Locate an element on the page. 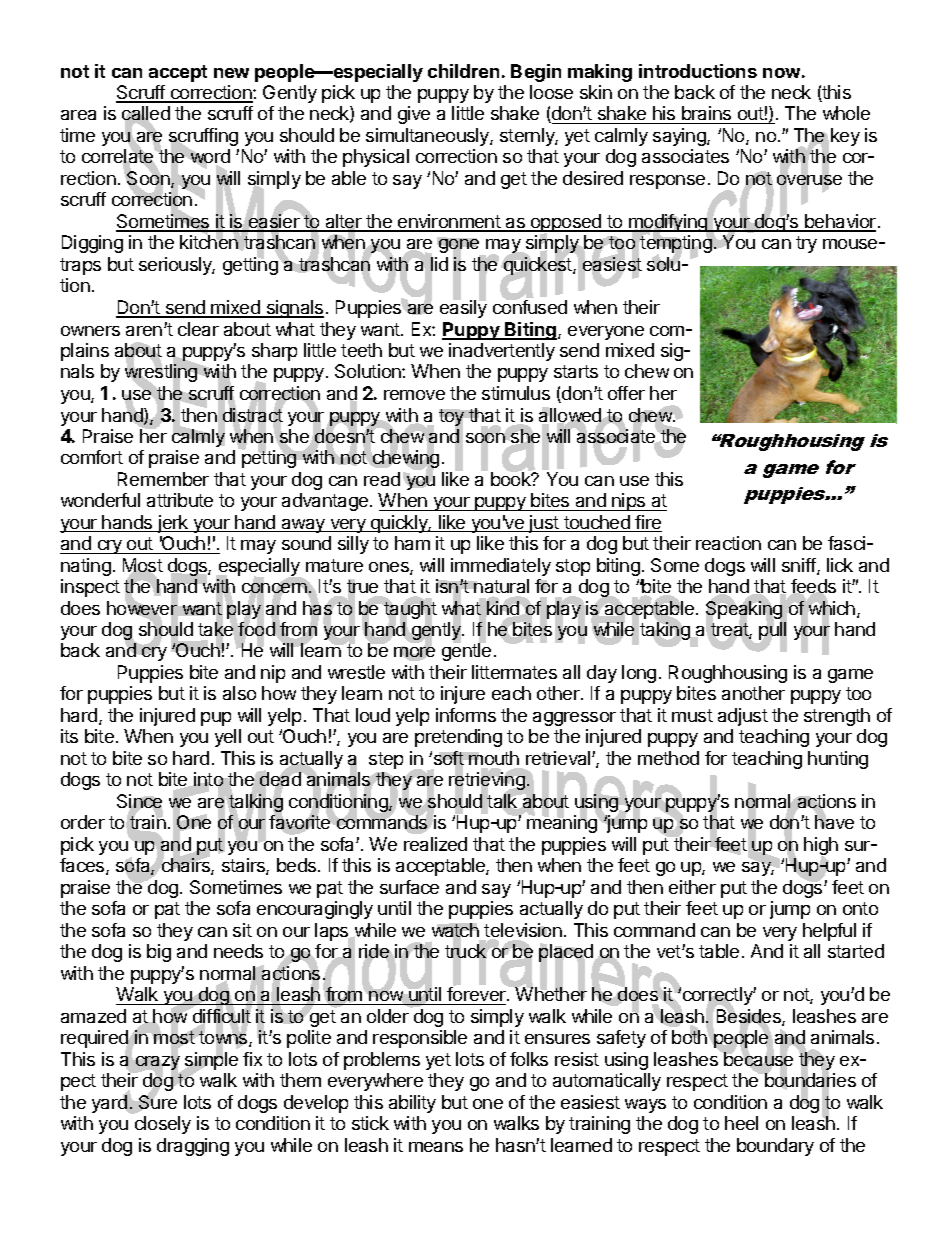  called is located at coordinates (146, 115).
